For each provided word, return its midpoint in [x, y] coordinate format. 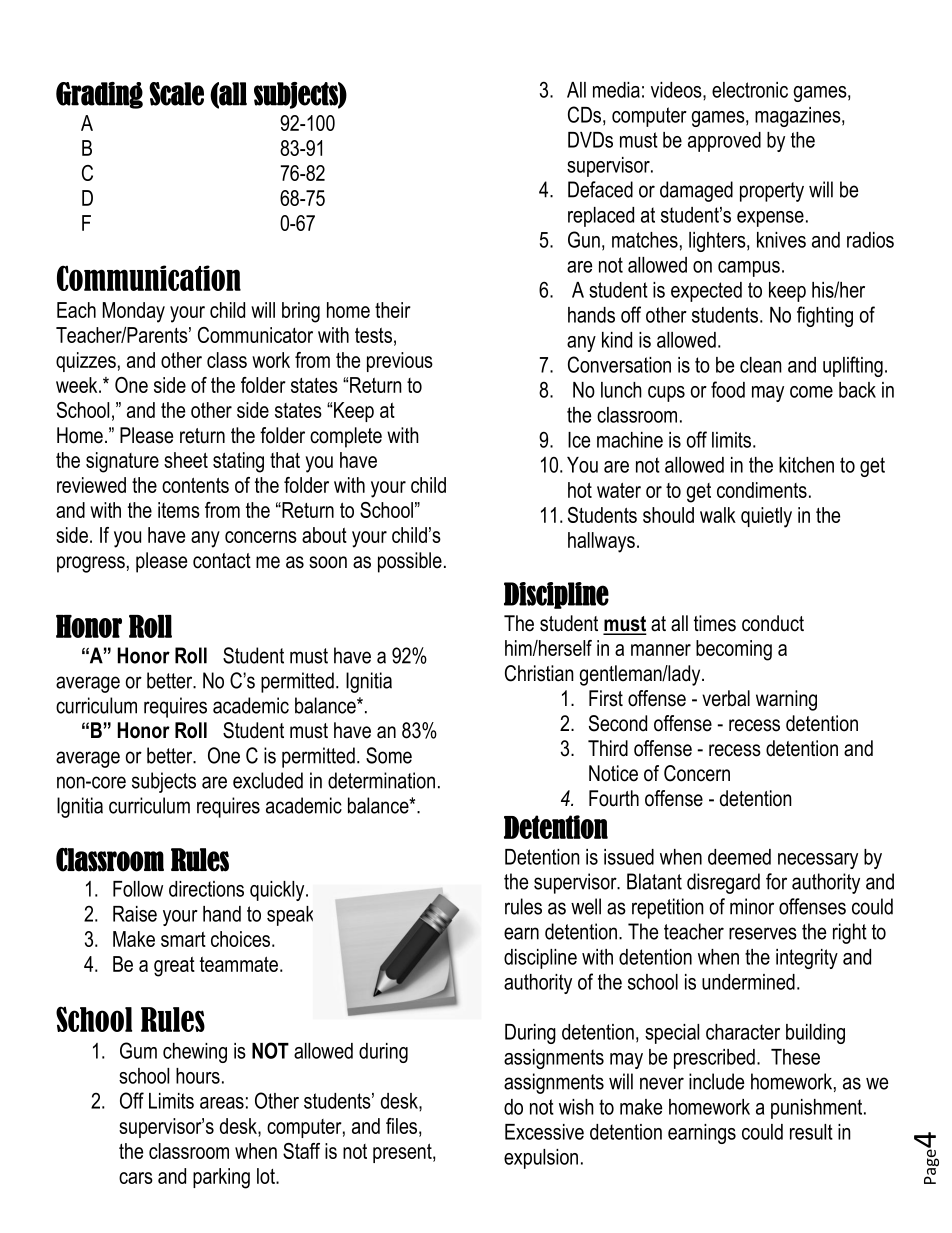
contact [222, 561]
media [616, 90]
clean [761, 365]
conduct [773, 623]
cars [136, 1178]
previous [400, 362]
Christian [539, 673]
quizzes [86, 362]
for [776, 881]
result [811, 1132]
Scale [176, 94]
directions [206, 889]
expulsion [541, 1159]
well [586, 906]
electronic [750, 90]
